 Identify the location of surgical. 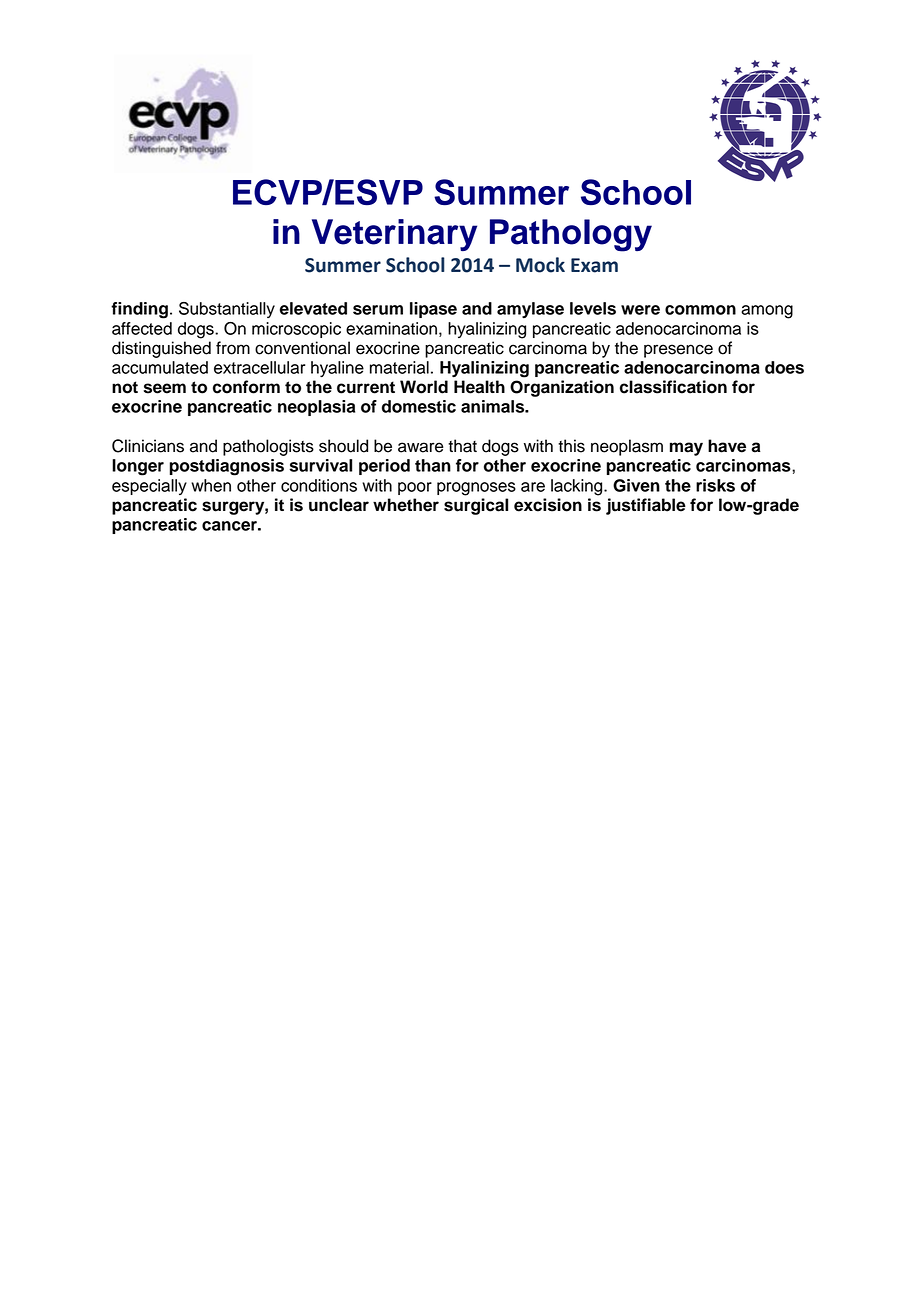
(476, 506).
